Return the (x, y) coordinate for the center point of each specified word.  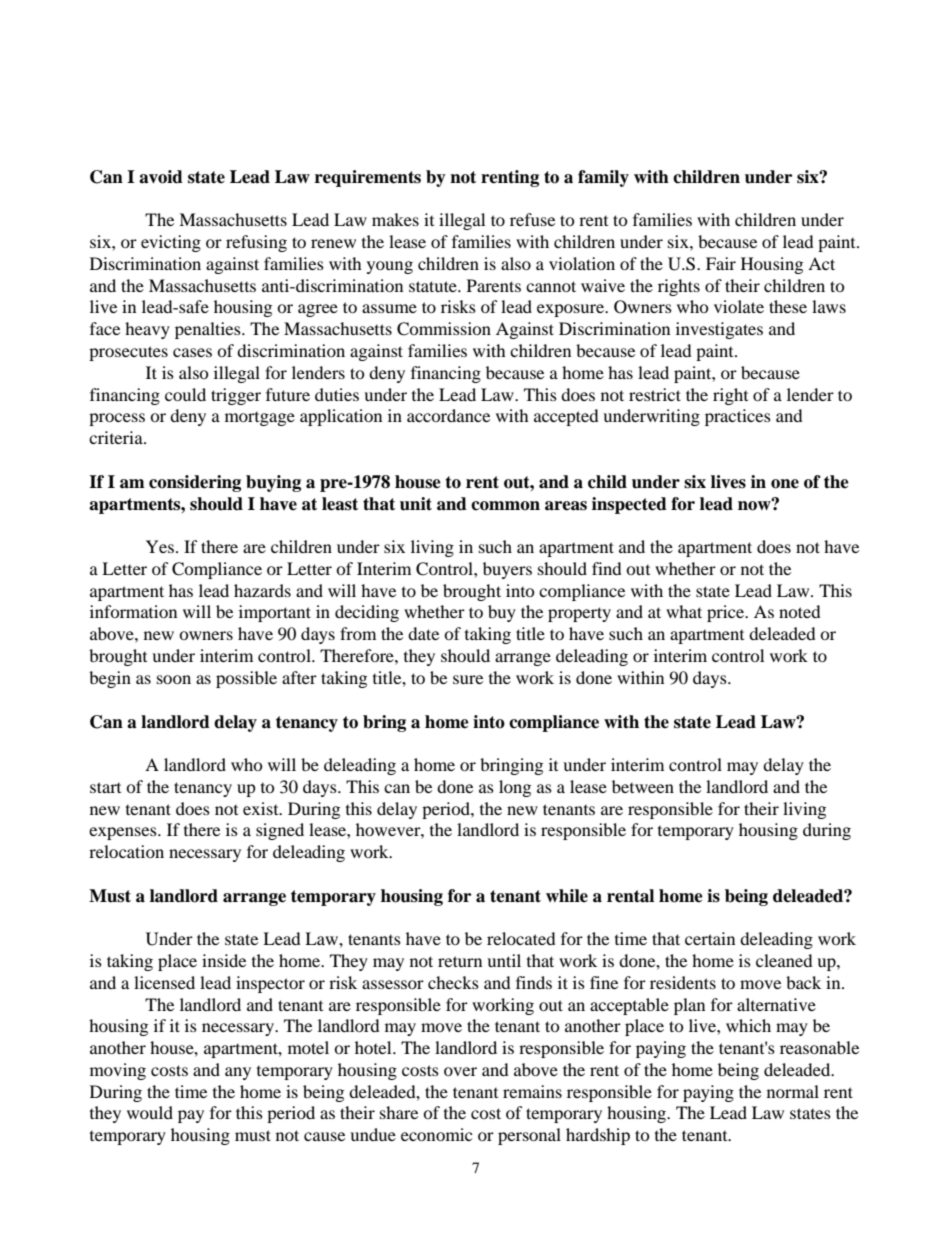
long (515, 788)
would (150, 1112)
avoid (161, 177)
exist (262, 808)
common (505, 506)
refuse (532, 219)
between (643, 786)
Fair (721, 263)
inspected (629, 505)
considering (195, 483)
